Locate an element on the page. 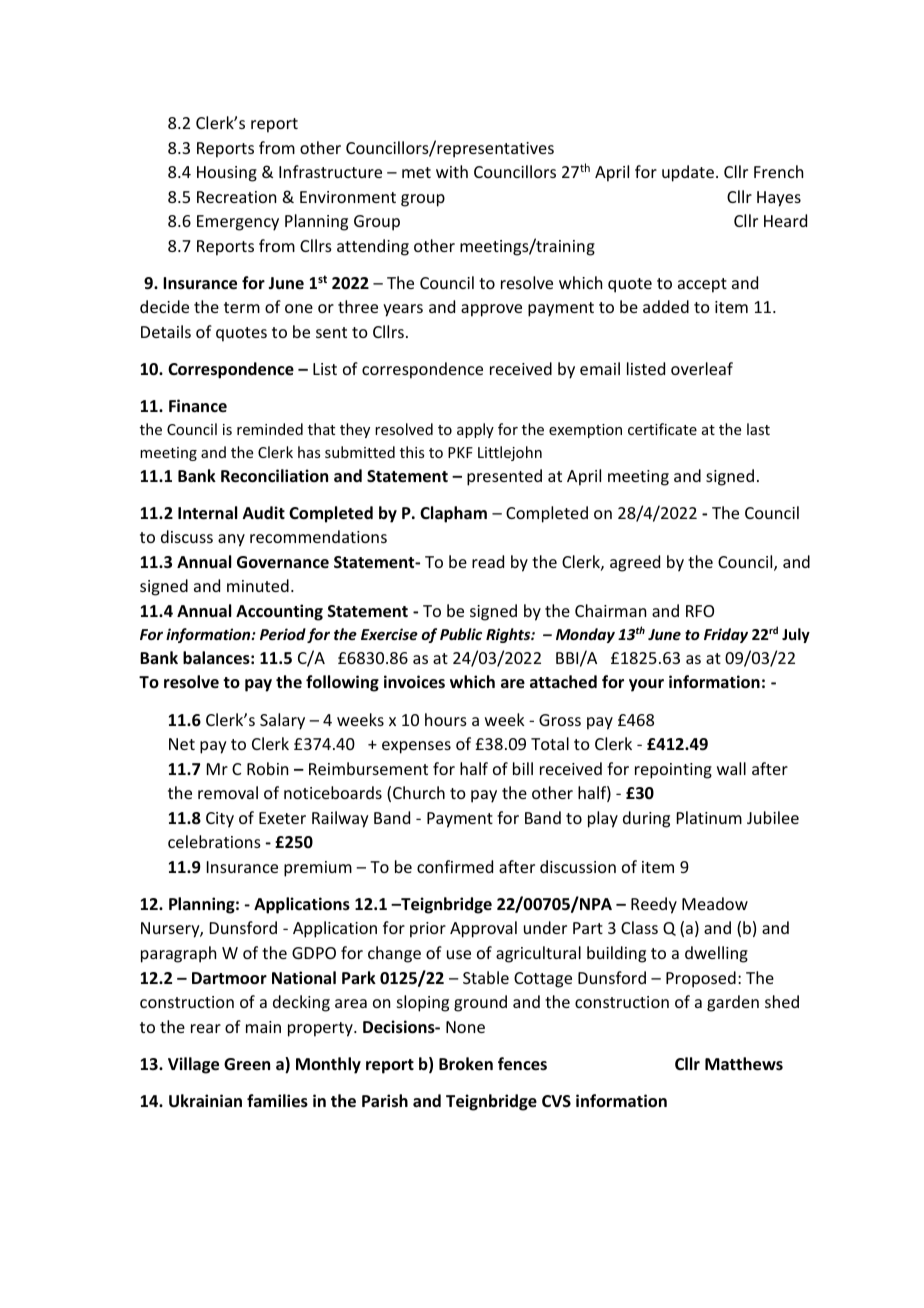 The width and height of the page is (924, 1308). Recreation is located at coordinates (236, 197).
